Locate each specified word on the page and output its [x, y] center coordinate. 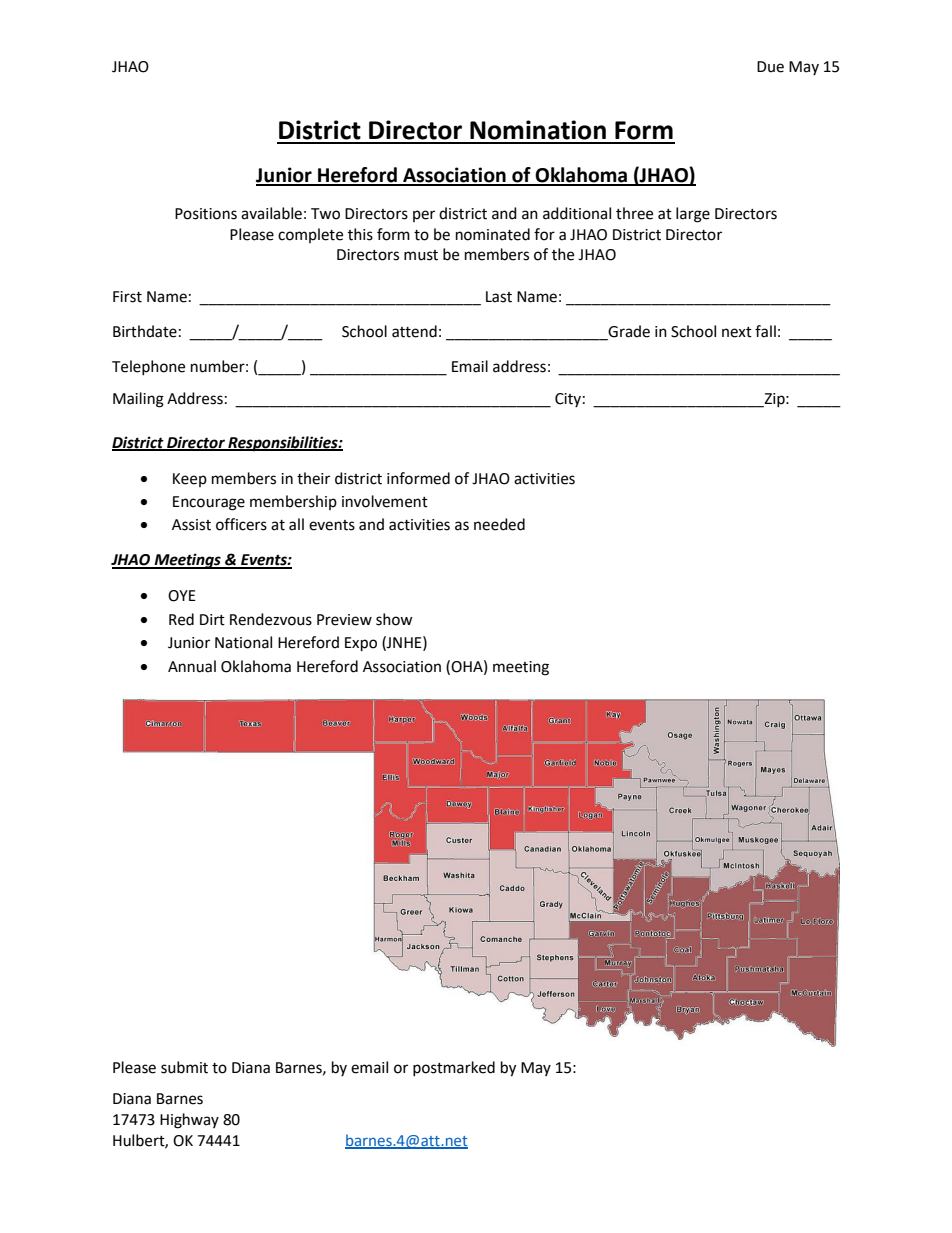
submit [184, 1067]
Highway [189, 1121]
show [394, 619]
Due [770, 67]
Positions [206, 214]
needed [499, 524]
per [424, 216]
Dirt [212, 620]
